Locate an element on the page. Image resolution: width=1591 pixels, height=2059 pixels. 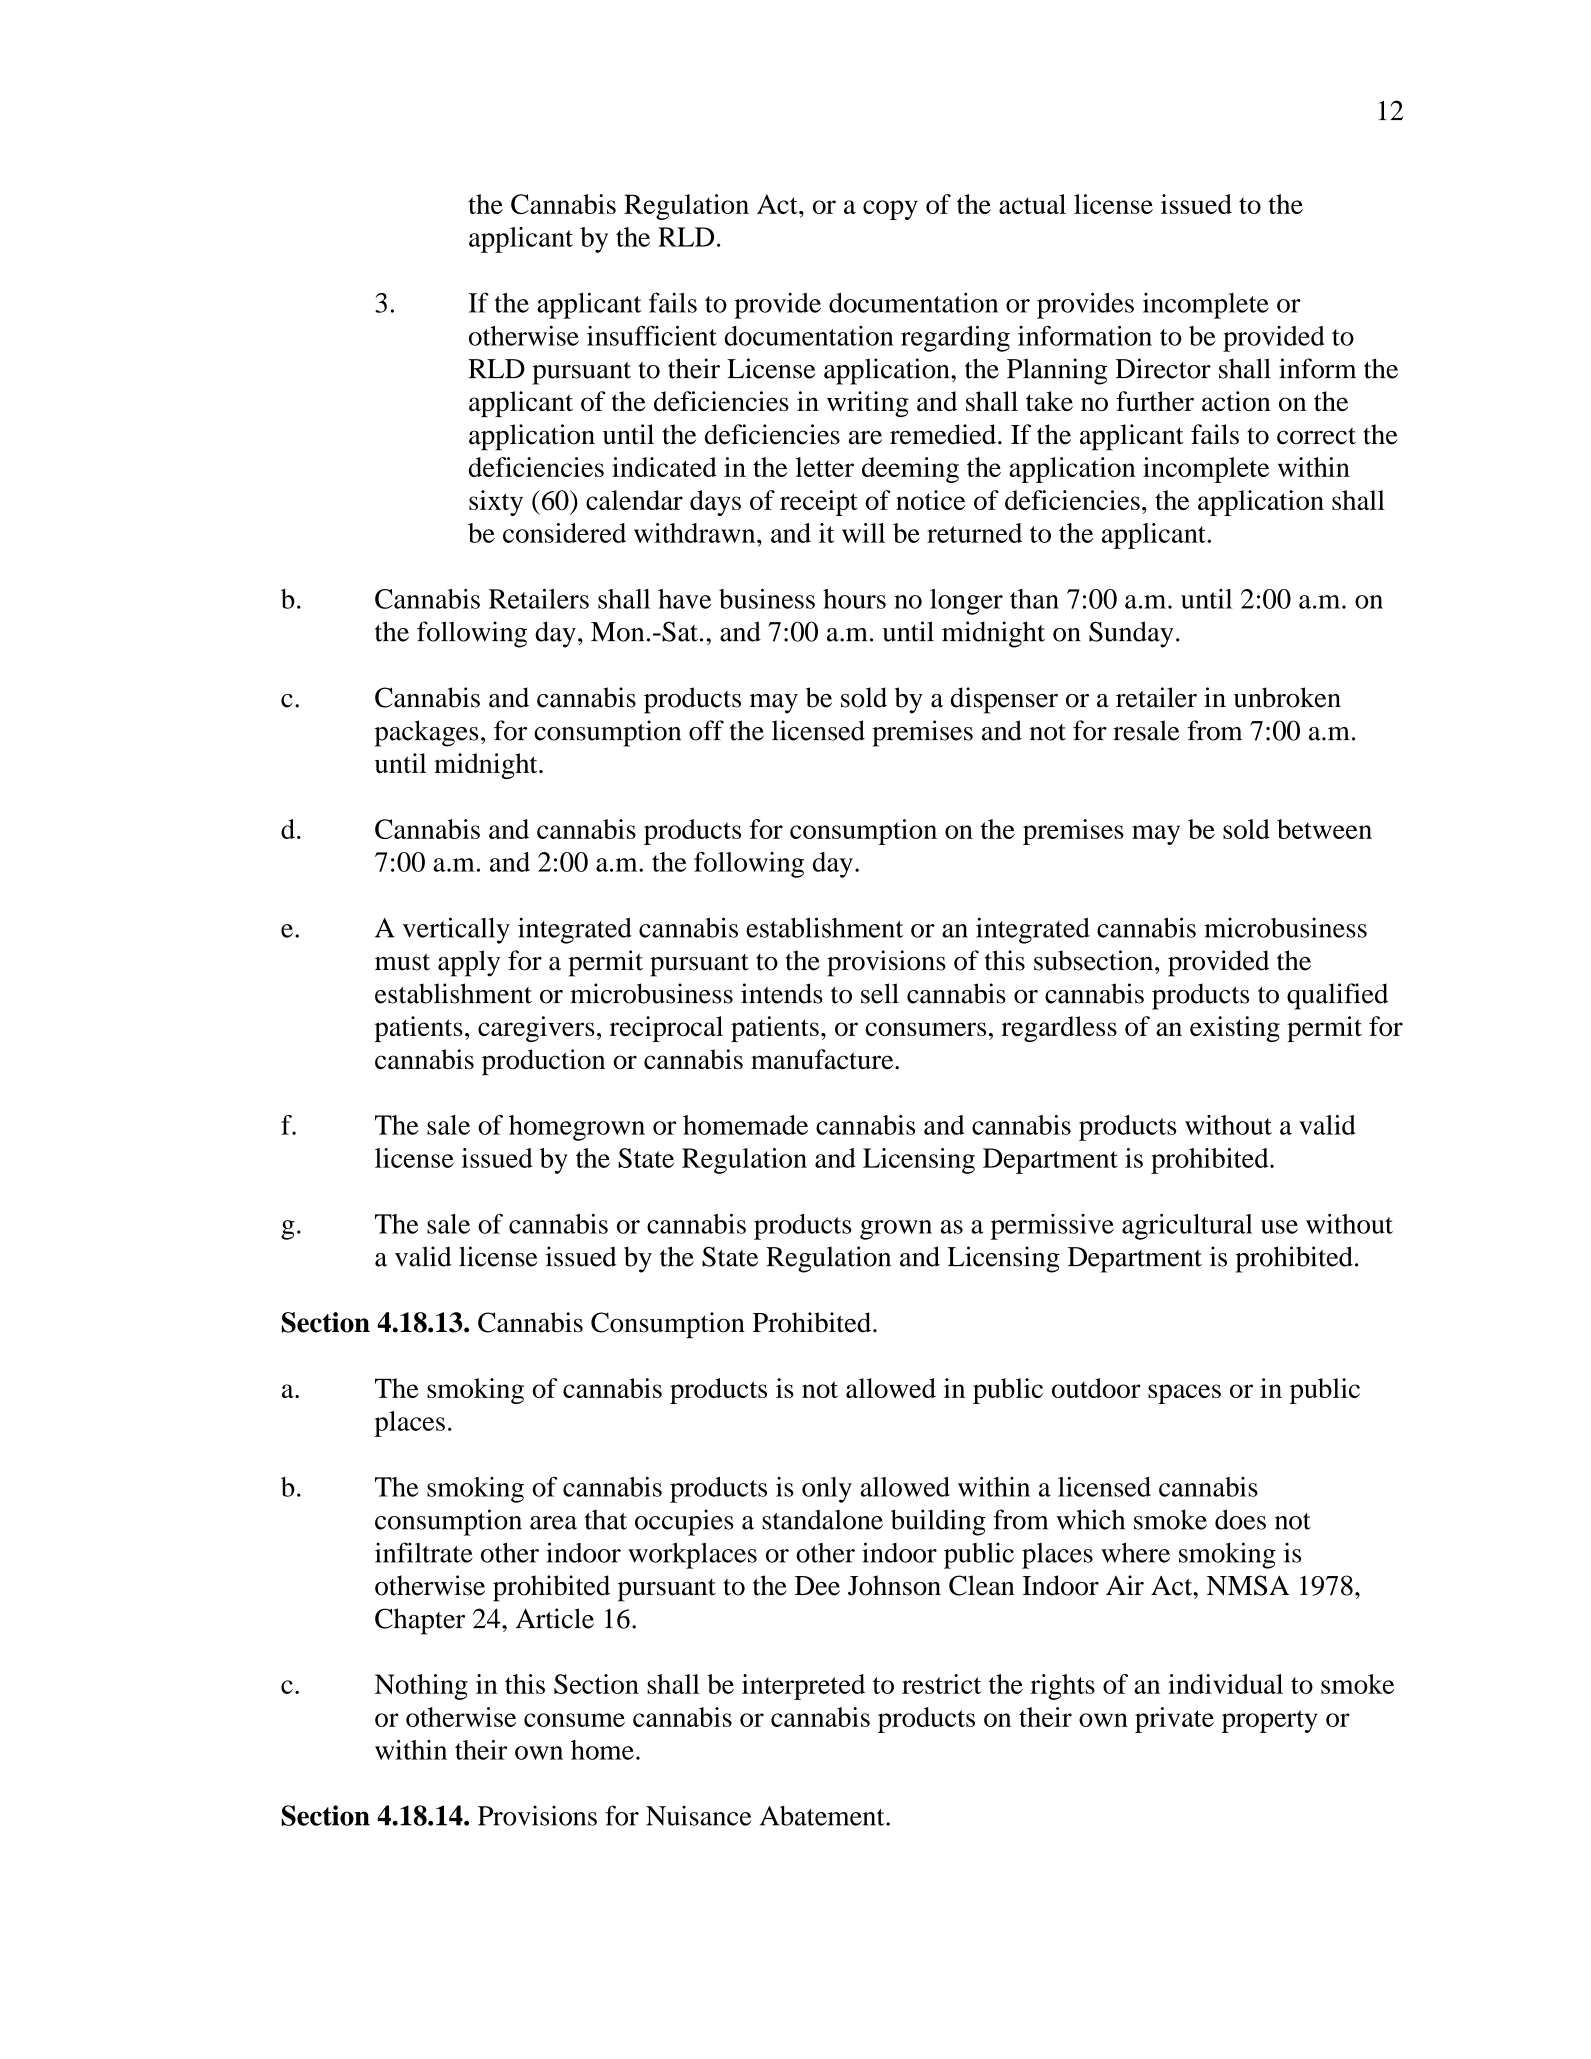
vertically is located at coordinates (456, 930).
